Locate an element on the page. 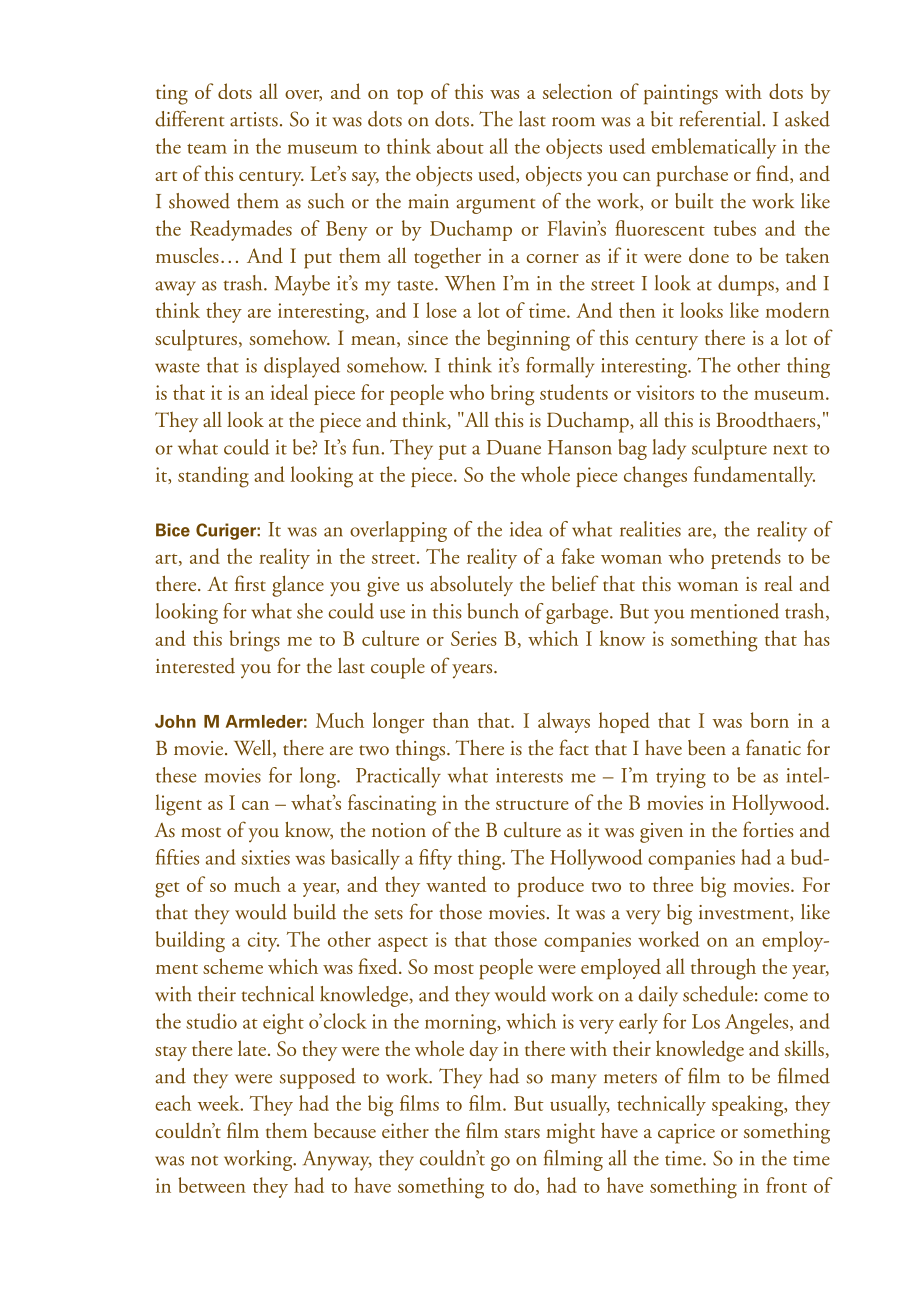  beginning is located at coordinates (528, 340).
